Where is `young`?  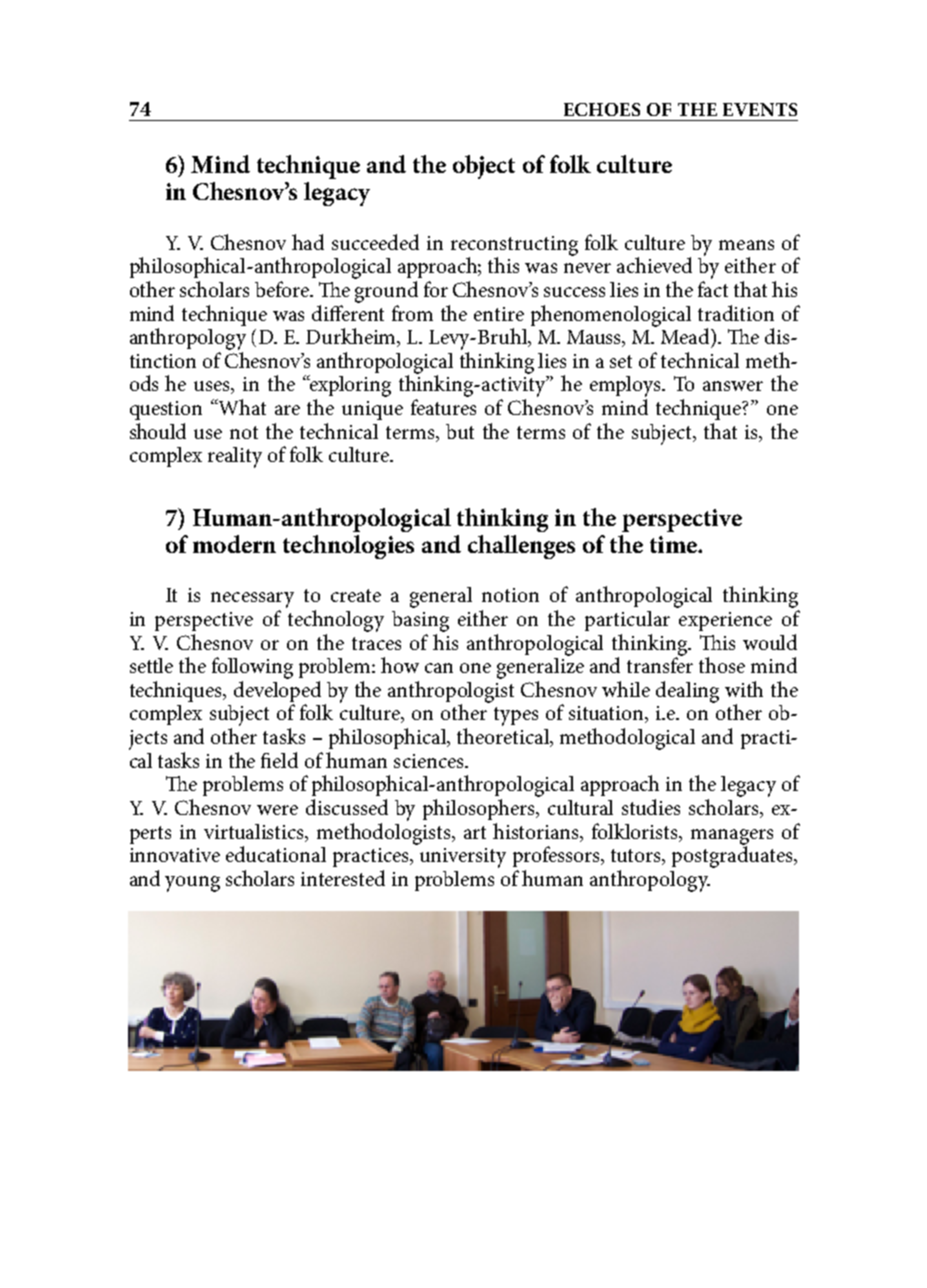 young is located at coordinates (192, 884).
